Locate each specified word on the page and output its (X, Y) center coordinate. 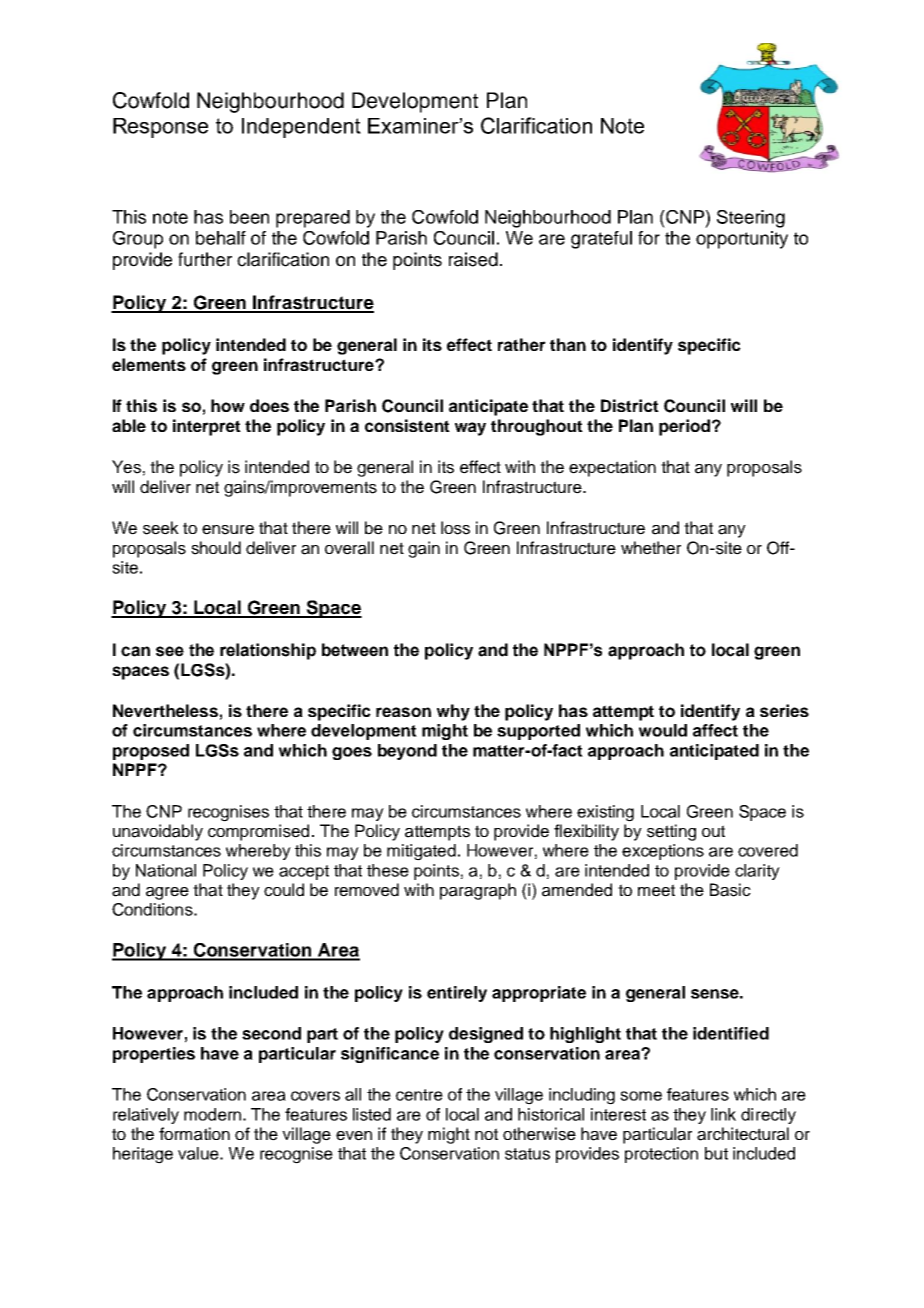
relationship (268, 651)
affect (715, 730)
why (453, 712)
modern (212, 1114)
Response (160, 128)
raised (473, 259)
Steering (751, 219)
